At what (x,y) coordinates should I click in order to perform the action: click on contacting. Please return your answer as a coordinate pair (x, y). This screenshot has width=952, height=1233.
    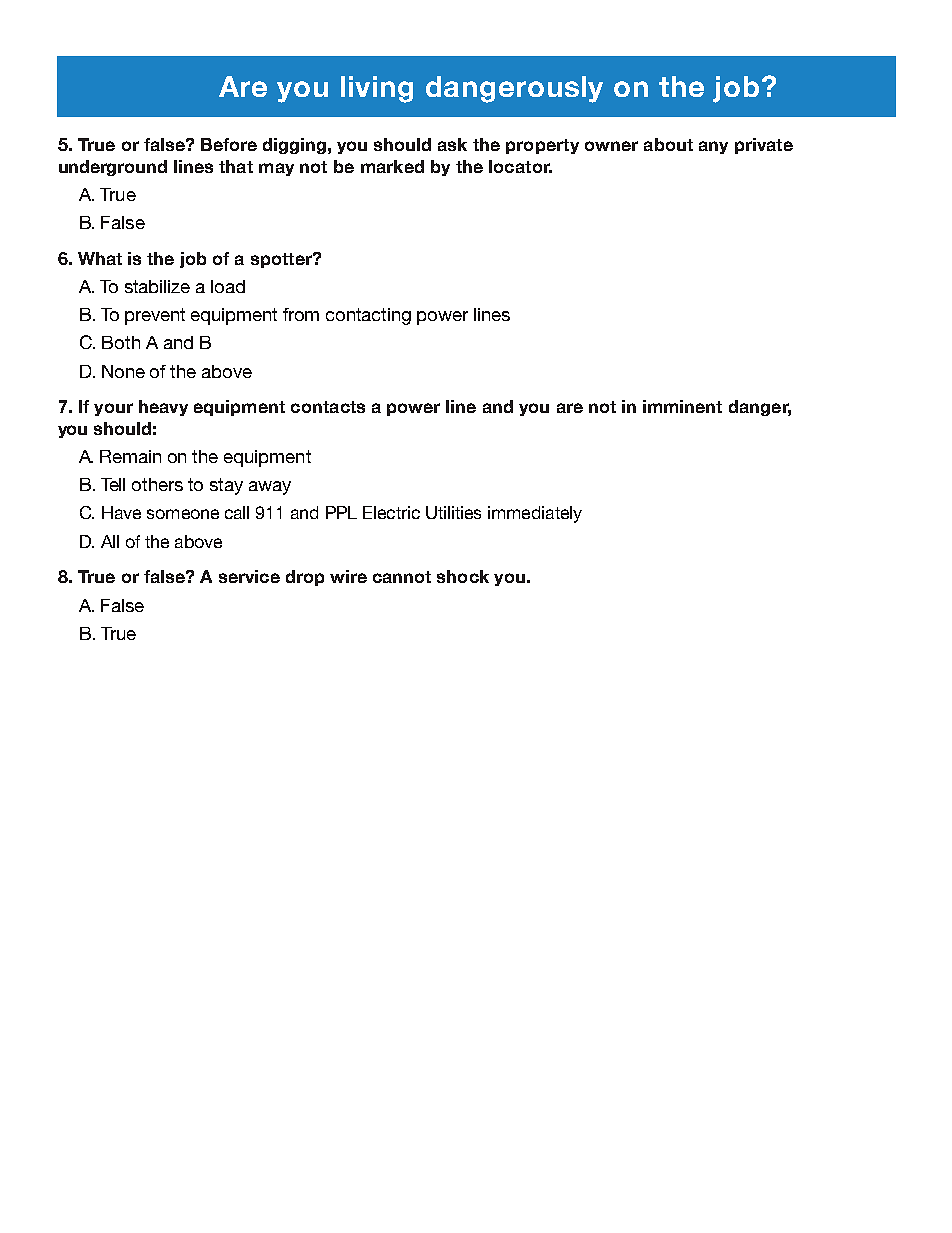
    Looking at the image, I should click on (368, 316).
